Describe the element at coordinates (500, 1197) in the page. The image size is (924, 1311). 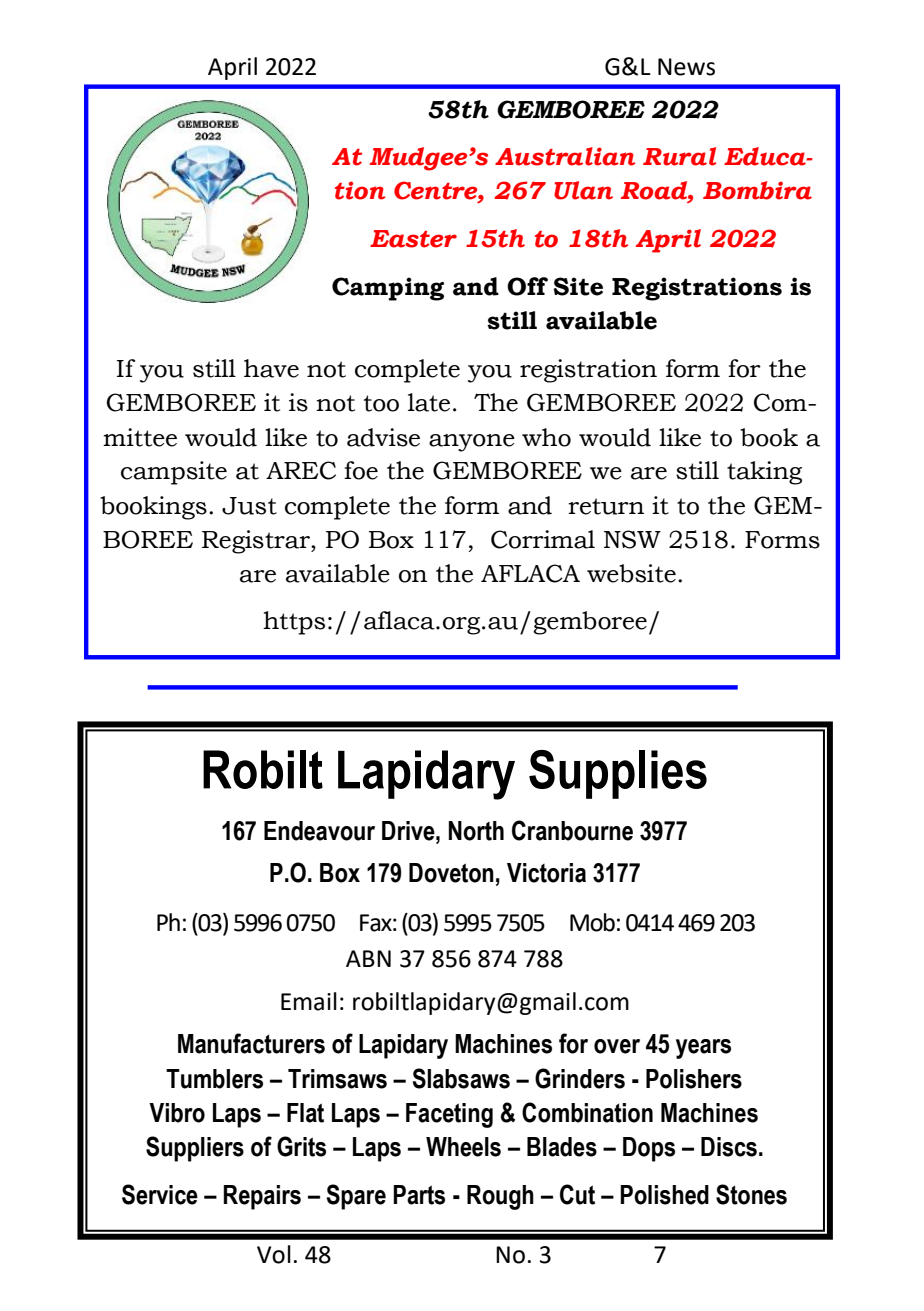
I see `Rough` at that location.
